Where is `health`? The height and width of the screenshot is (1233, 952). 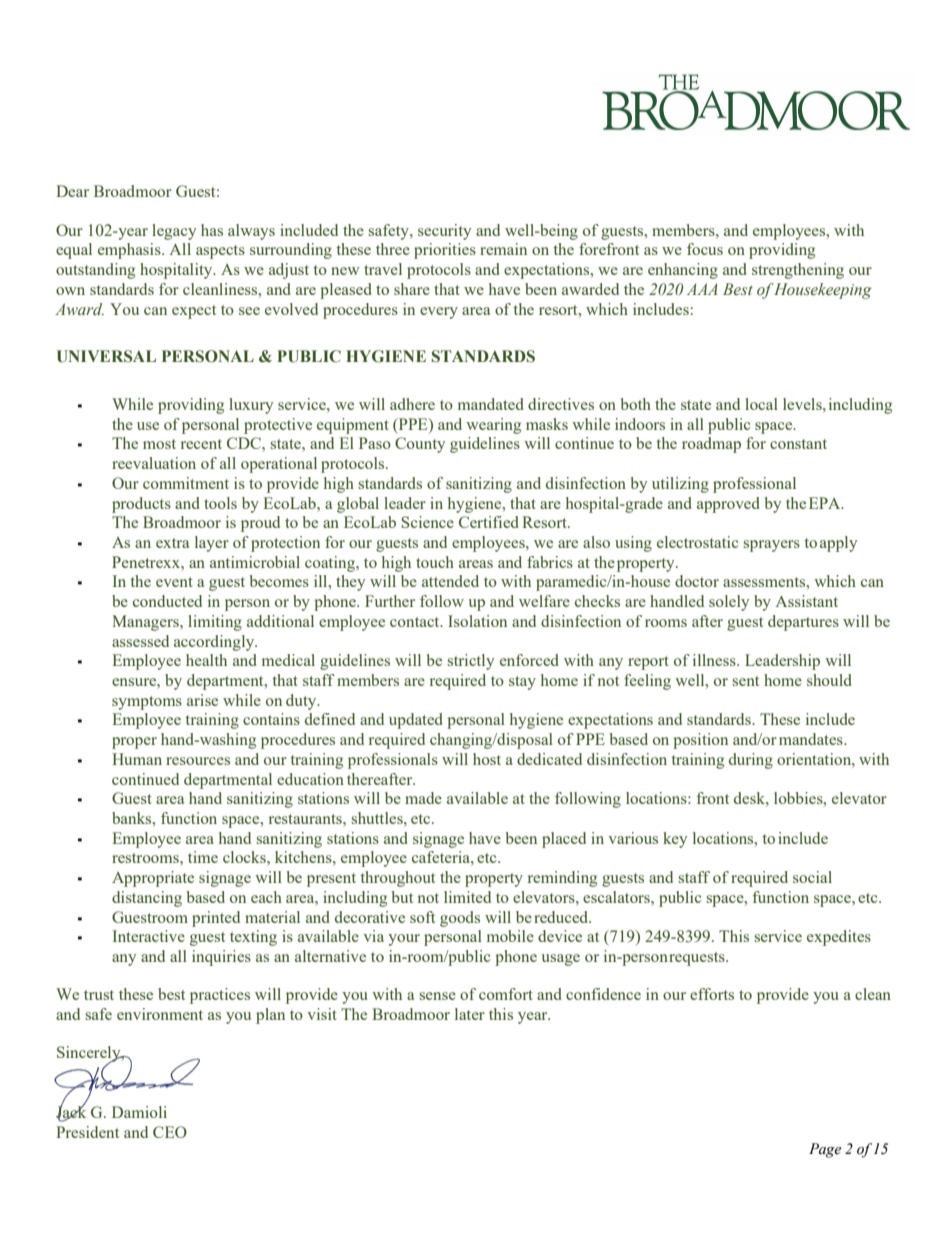
health is located at coordinates (206, 660).
